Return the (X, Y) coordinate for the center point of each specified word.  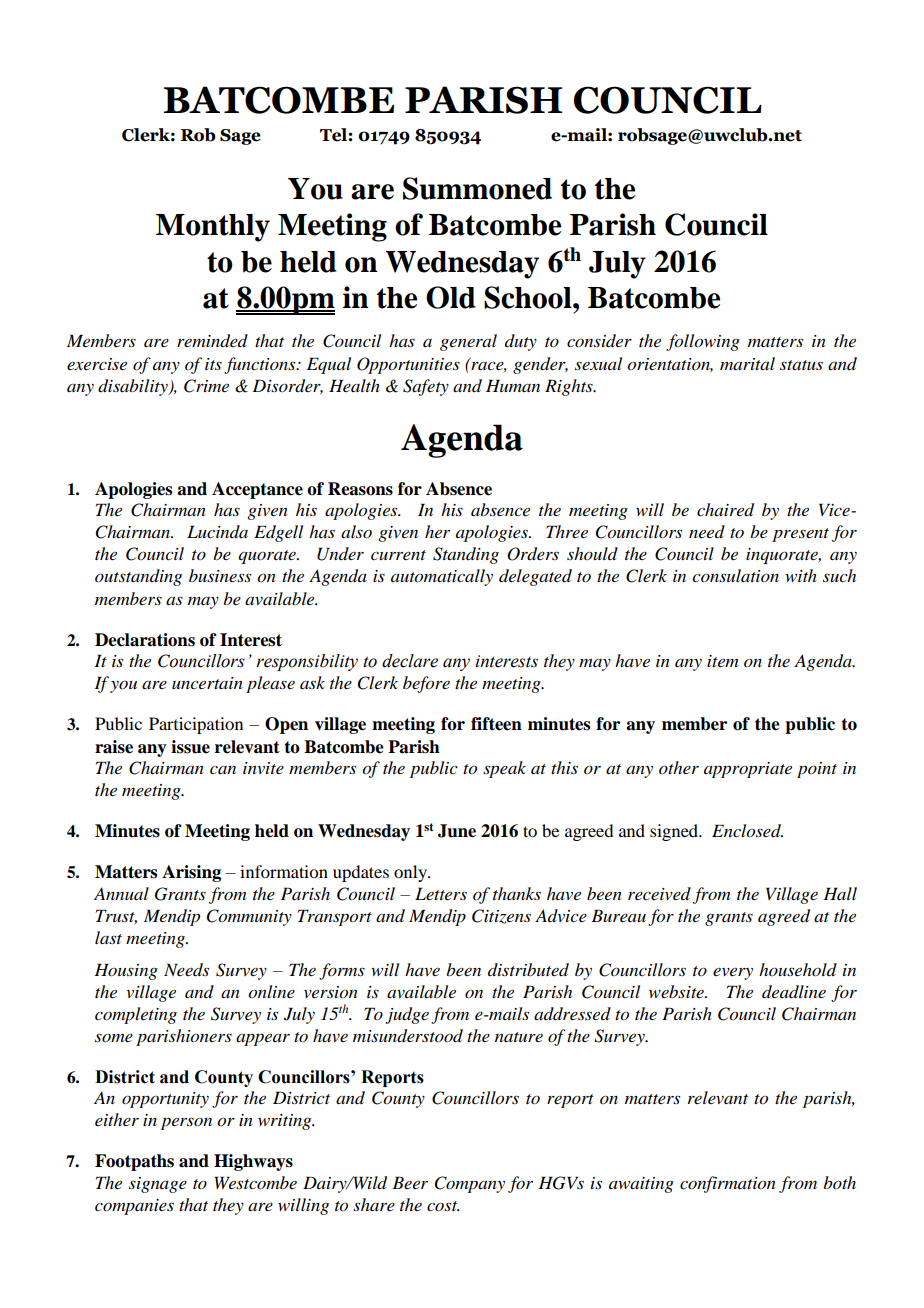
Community (249, 917)
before (426, 684)
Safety (426, 387)
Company (470, 1184)
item (722, 661)
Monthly (213, 228)
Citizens (501, 916)
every (733, 974)
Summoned (477, 188)
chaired (725, 510)
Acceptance (257, 490)
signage (158, 1185)
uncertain (207, 683)
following (703, 342)
